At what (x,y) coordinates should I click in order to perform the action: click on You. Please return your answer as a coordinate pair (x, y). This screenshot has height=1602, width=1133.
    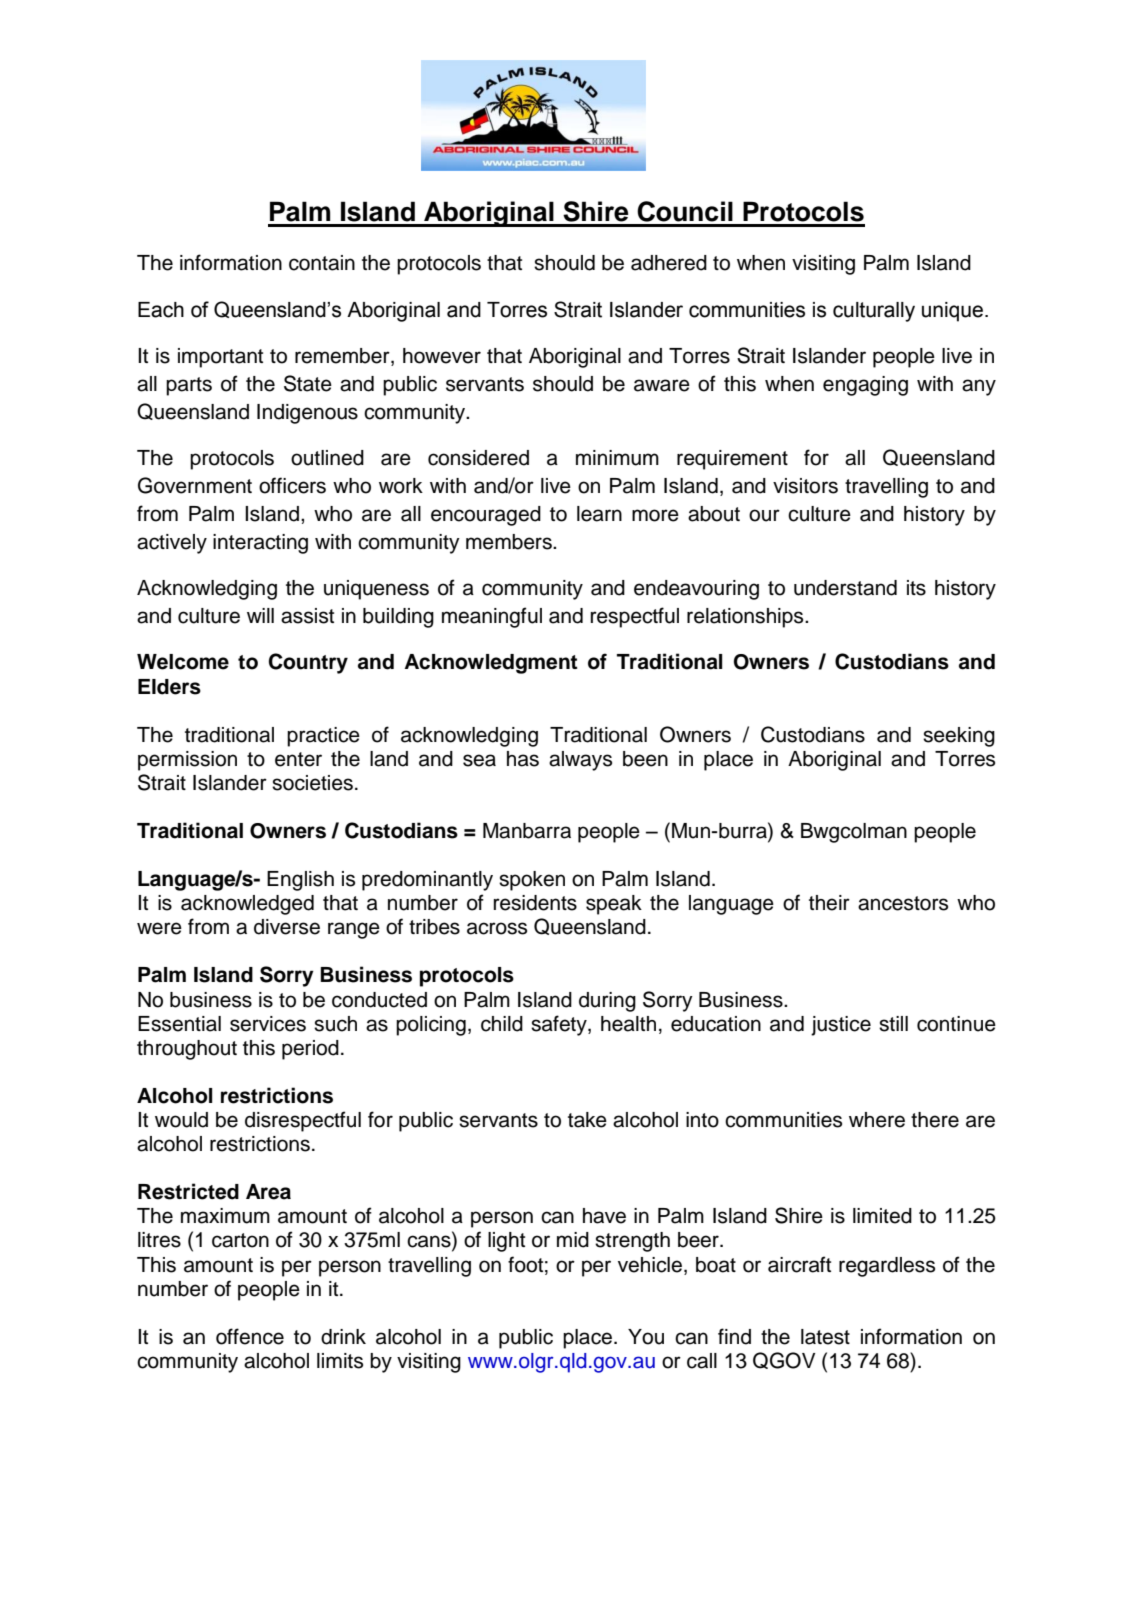
    Looking at the image, I should click on (646, 1337).
